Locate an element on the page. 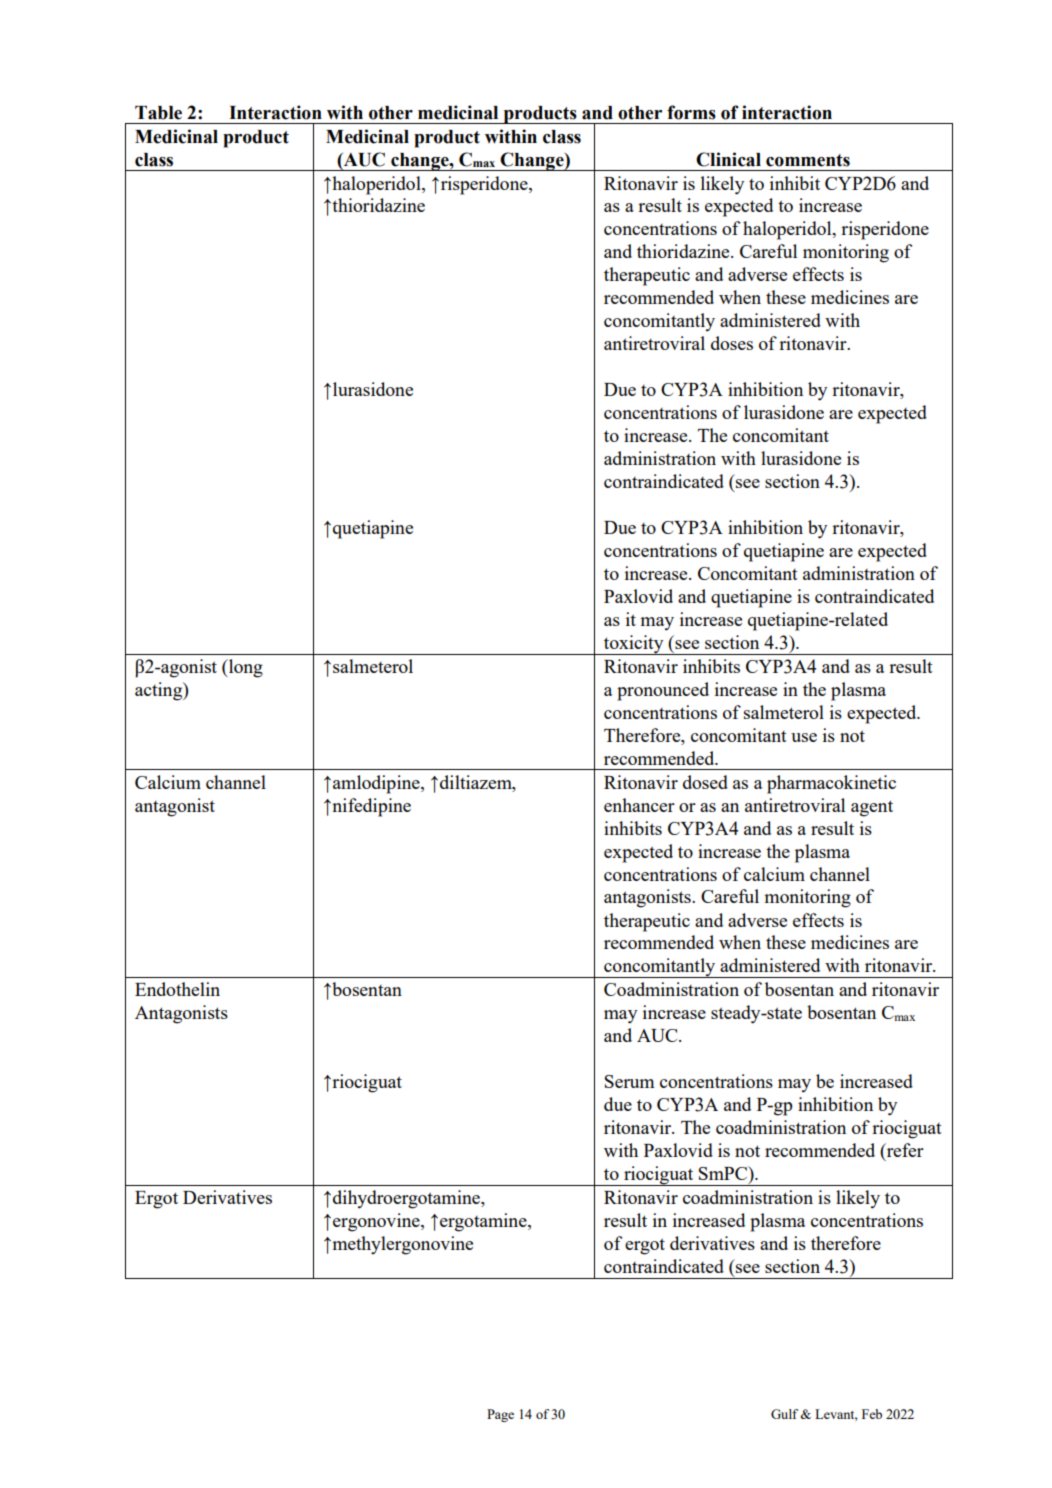  Gulf is located at coordinates (784, 1414).
